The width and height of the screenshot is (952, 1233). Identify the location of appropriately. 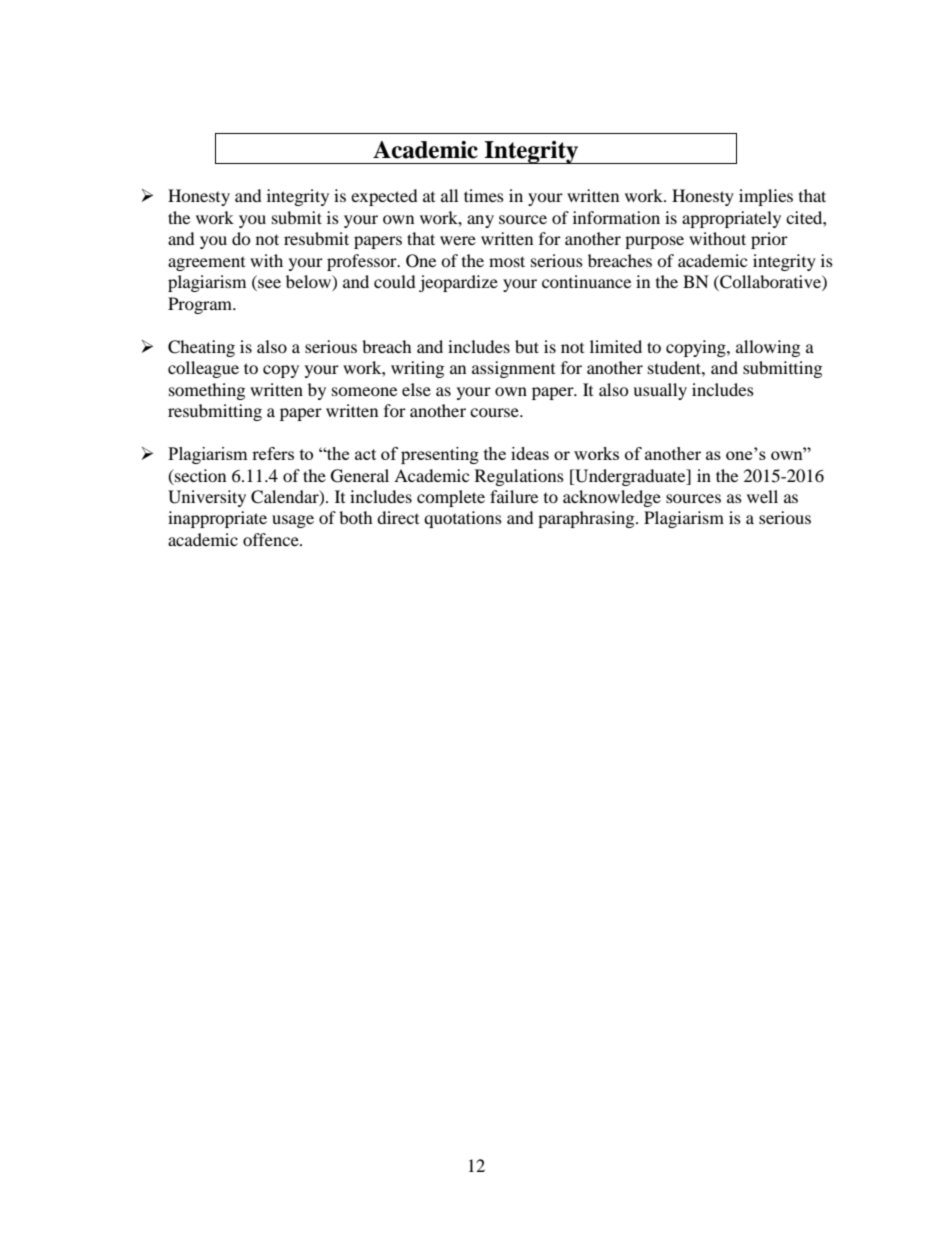
(731, 219).
